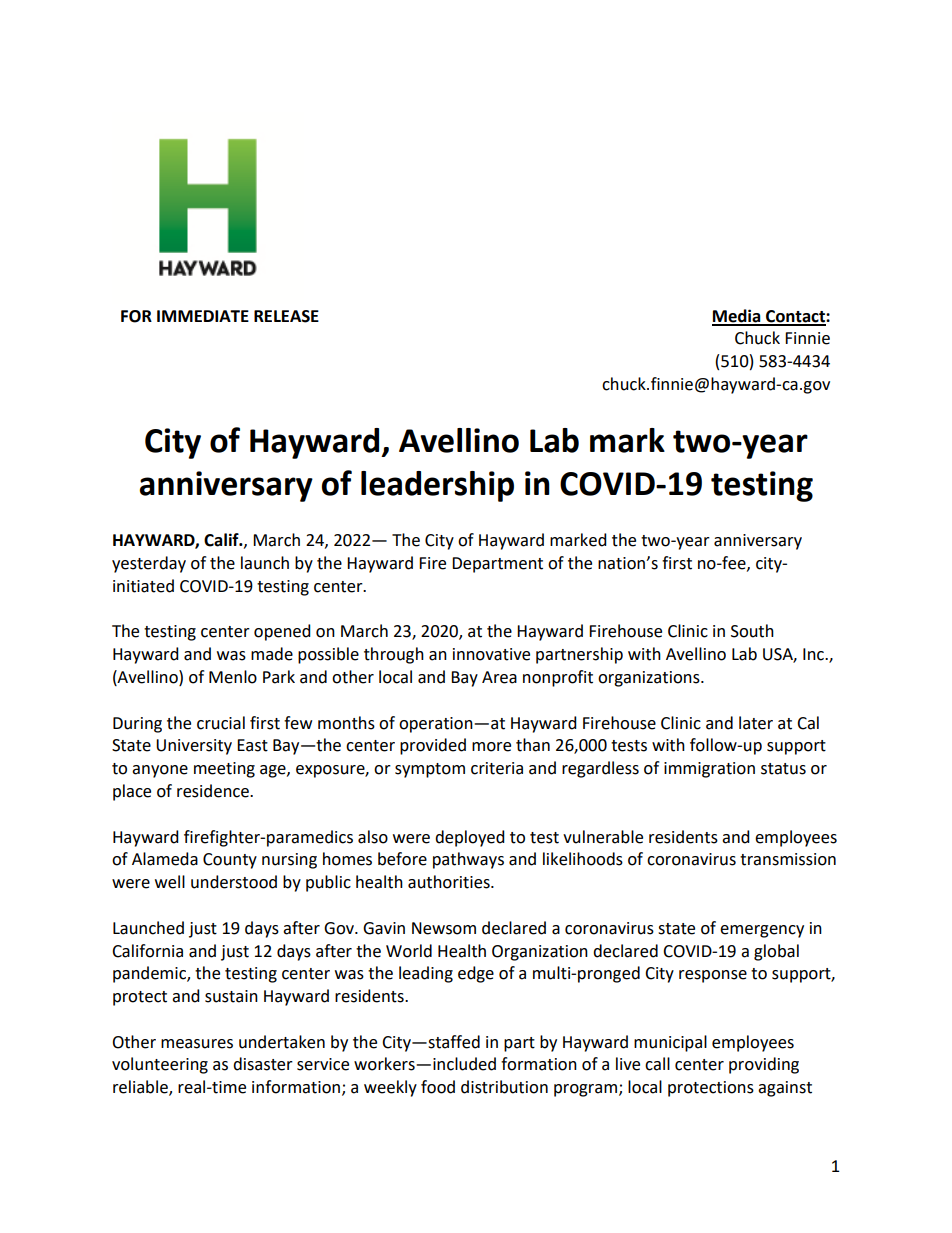 This screenshot has height=1233, width=952. What do you see at coordinates (437, 486) in the screenshot?
I see `leadership` at bounding box center [437, 486].
